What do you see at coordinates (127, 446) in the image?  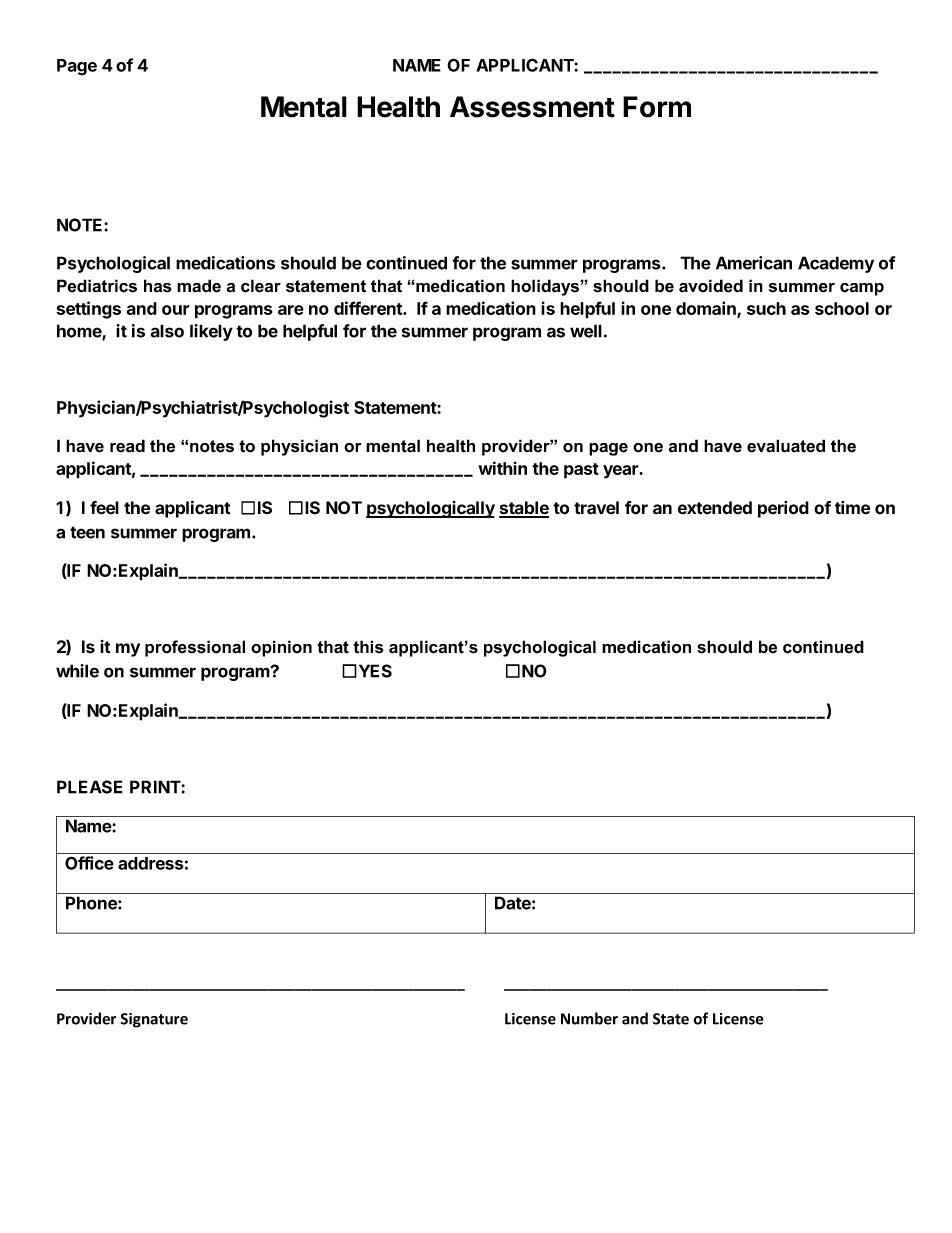 I see `read` at bounding box center [127, 446].
